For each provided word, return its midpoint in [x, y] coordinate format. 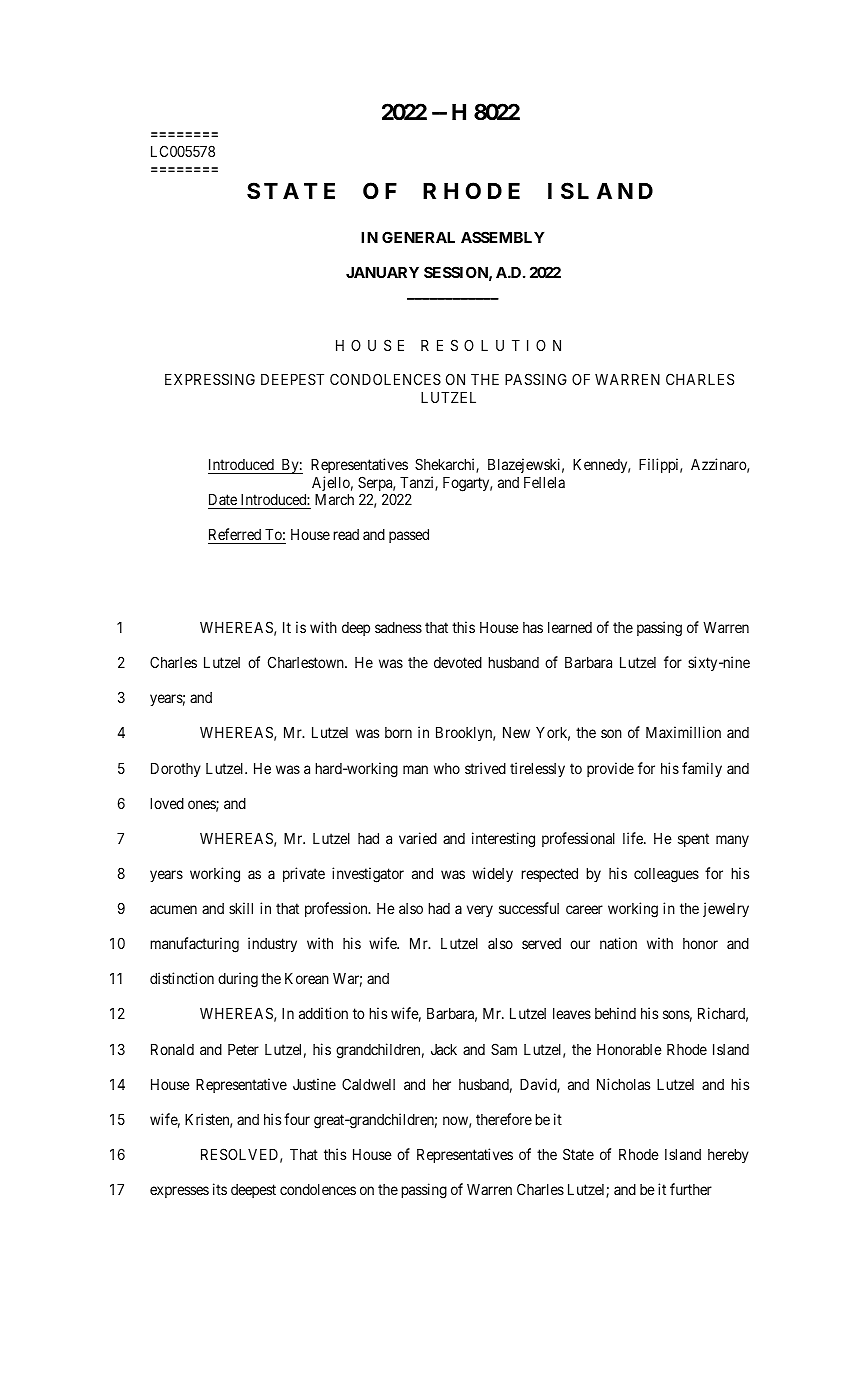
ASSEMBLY [503, 237]
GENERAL [418, 237]
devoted [458, 662]
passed [409, 536]
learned [570, 627]
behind [615, 1013]
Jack [444, 1049]
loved [167, 803]
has [533, 627]
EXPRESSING [210, 379]
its [220, 1189]
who [447, 768]
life [634, 838]
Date [223, 501]
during [238, 980]
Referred [236, 536]
